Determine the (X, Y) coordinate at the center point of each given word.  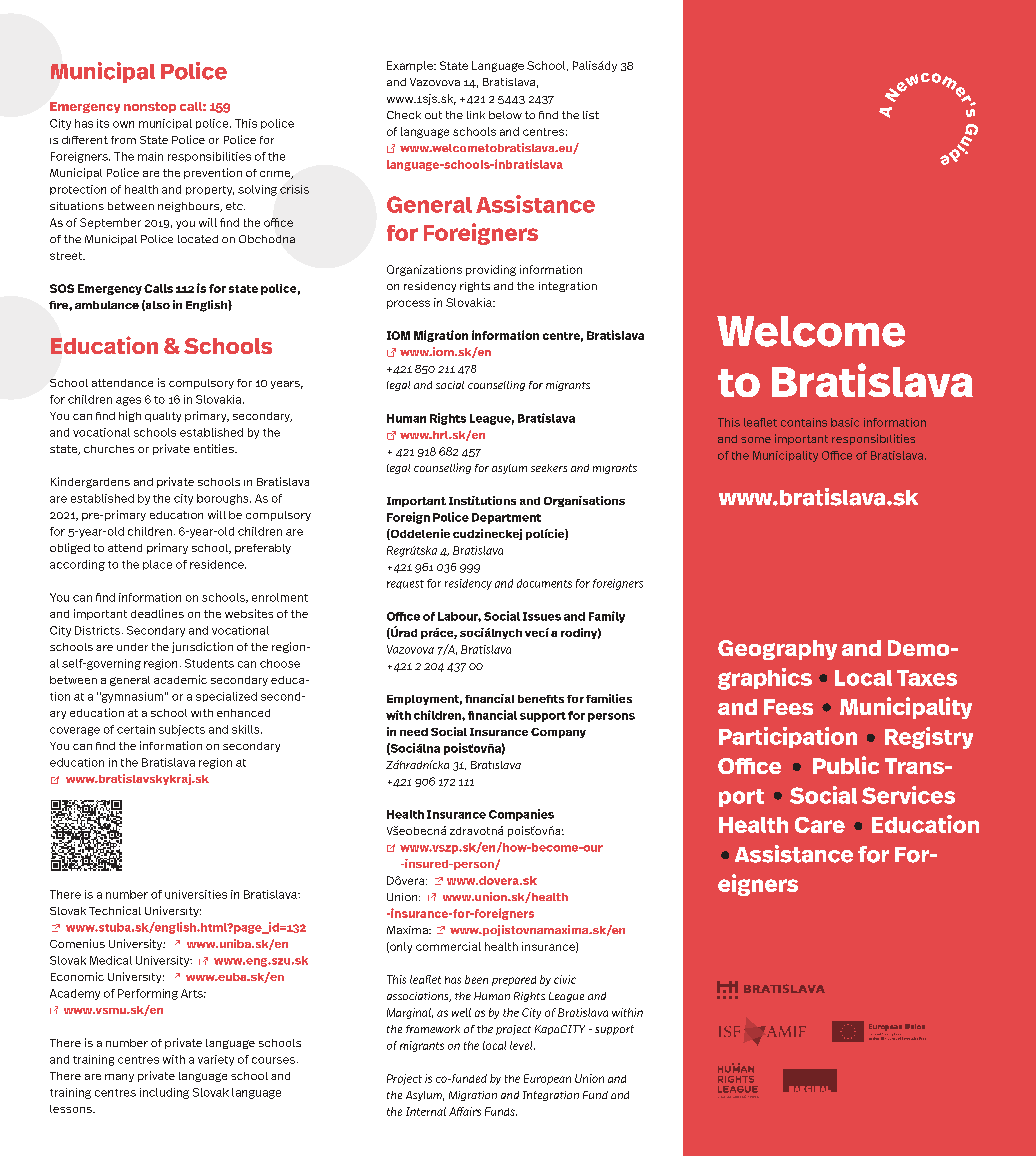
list (591, 115)
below (505, 115)
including (164, 1093)
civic (565, 979)
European (547, 1079)
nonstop (150, 107)
